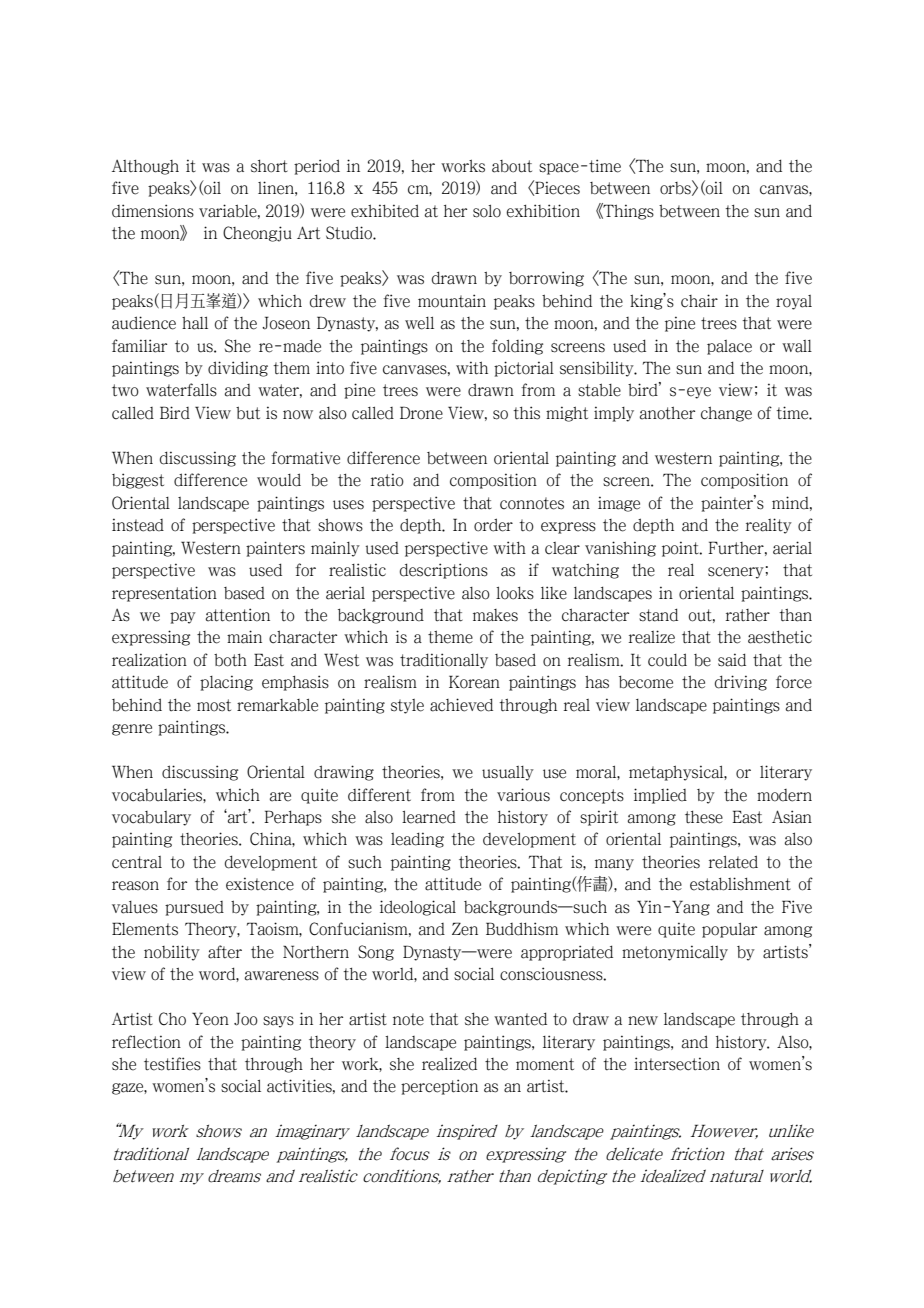 The width and height of the screenshot is (924, 1308). Describe the element at coordinates (172, 1064) in the screenshot. I see `testifies` at that location.
